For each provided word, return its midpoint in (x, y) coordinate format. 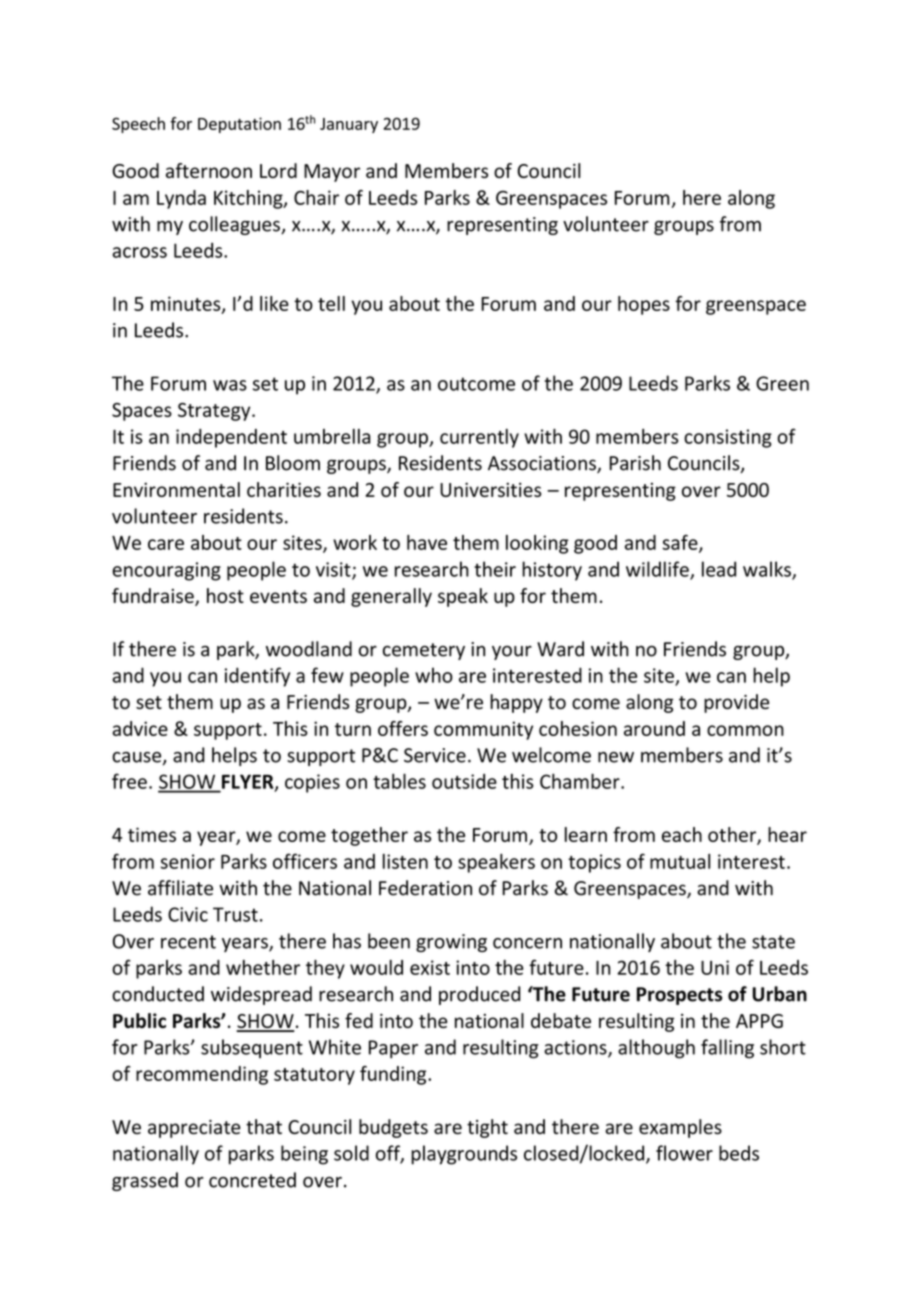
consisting (728, 438)
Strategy (215, 412)
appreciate (194, 1129)
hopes (644, 305)
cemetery (424, 651)
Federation (425, 888)
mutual (680, 861)
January (349, 125)
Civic (188, 914)
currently (479, 438)
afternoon (209, 170)
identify (257, 677)
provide (736, 703)
